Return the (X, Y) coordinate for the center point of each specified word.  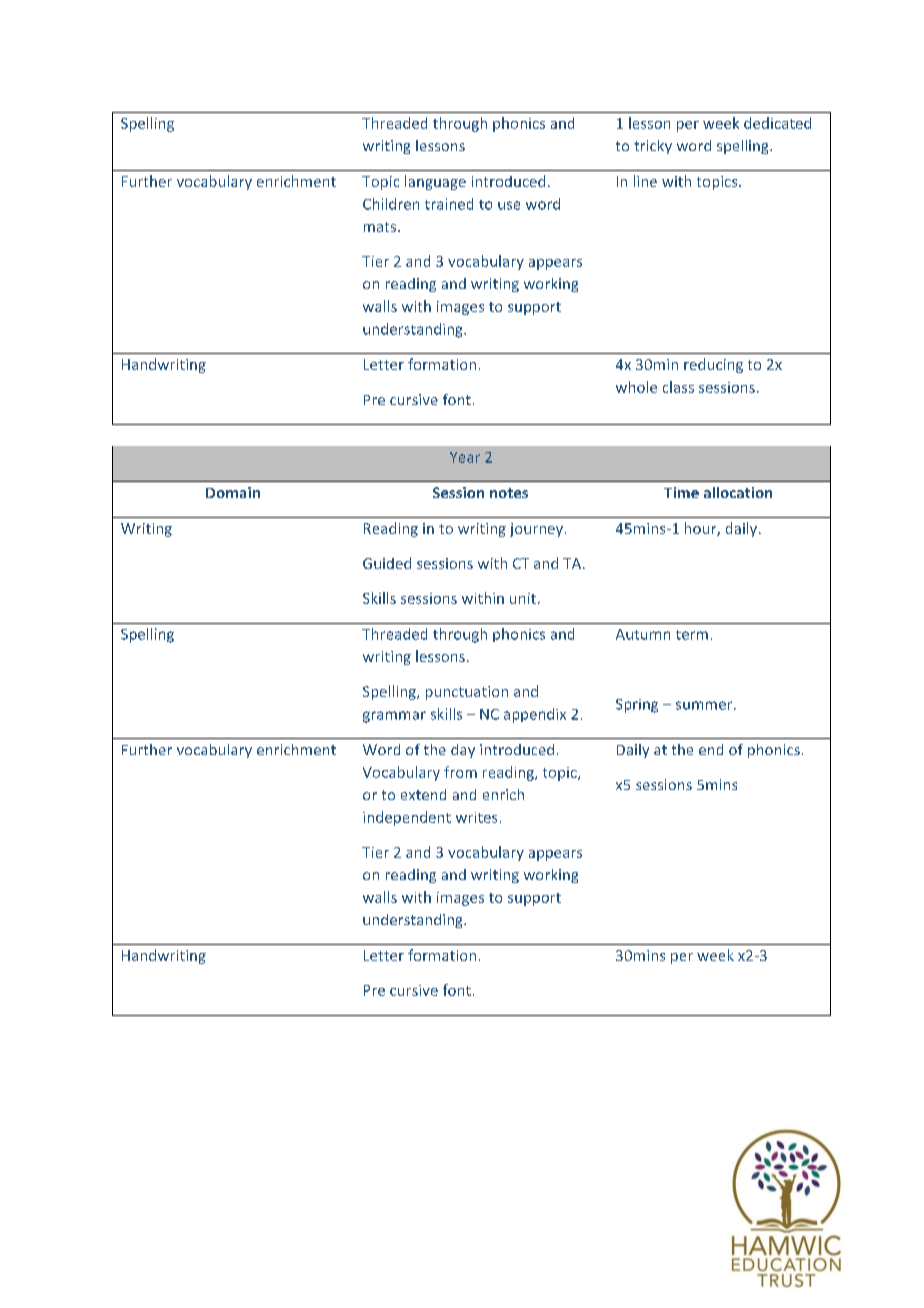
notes (509, 493)
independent (407, 818)
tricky (653, 147)
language (435, 182)
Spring (637, 706)
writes (476, 817)
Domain (233, 492)
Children (391, 204)
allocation (738, 492)
